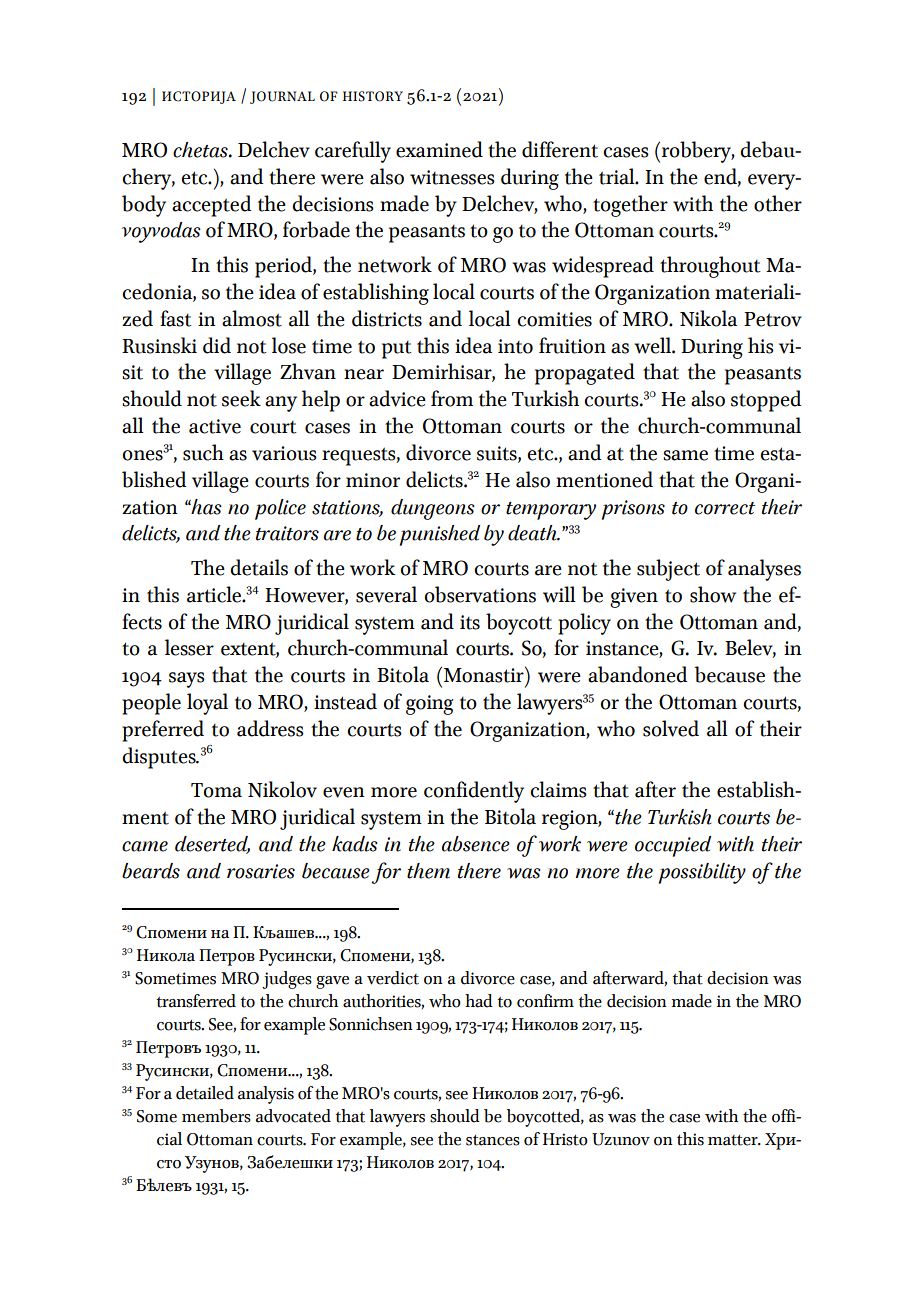 This screenshot has width=924, height=1304. What do you see at coordinates (439, 149) in the screenshot?
I see `examined` at bounding box center [439, 149].
